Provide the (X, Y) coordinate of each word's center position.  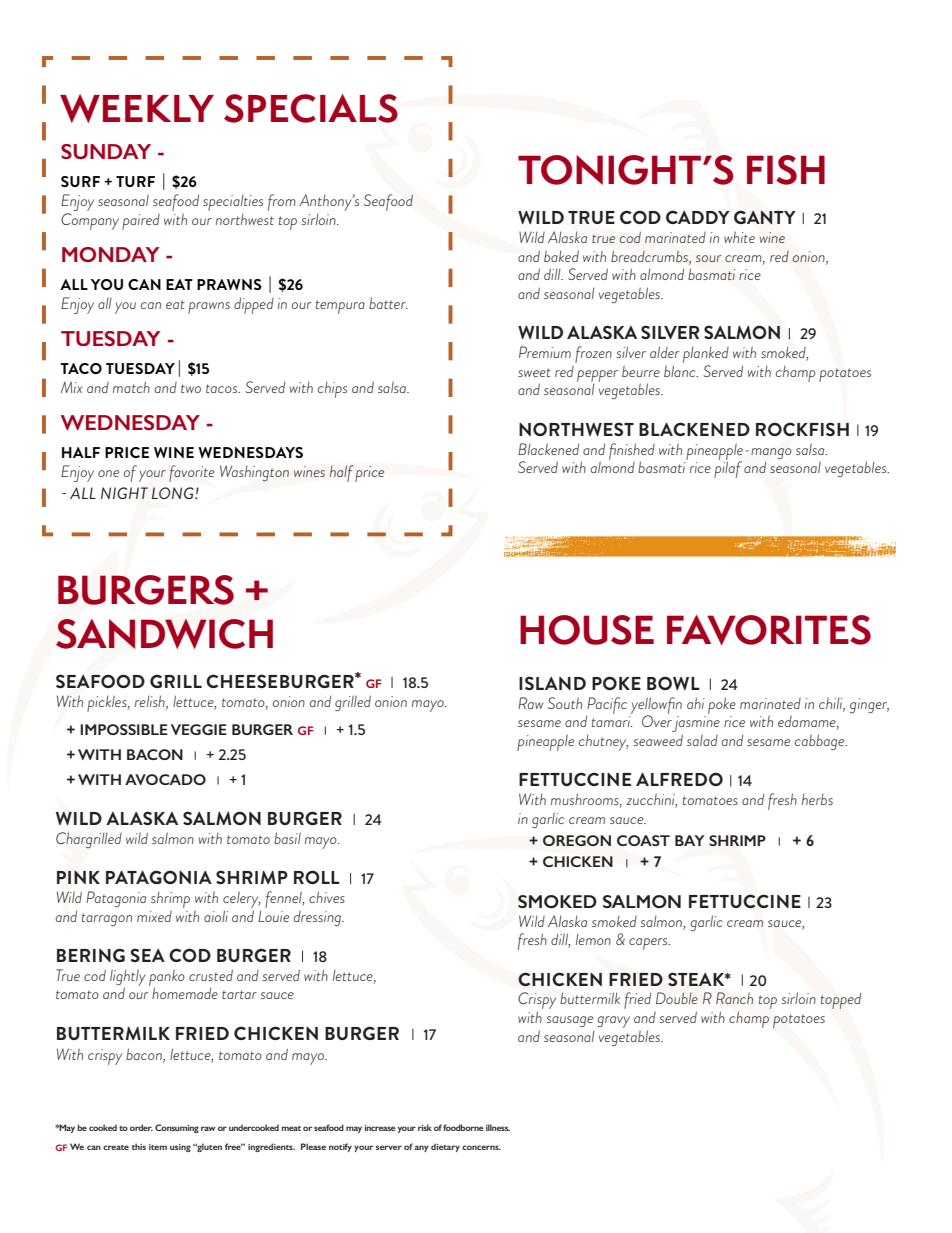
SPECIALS (311, 108)
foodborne (463, 1127)
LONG (174, 493)
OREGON (577, 840)
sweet (534, 372)
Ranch (734, 998)
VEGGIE (199, 729)
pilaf (728, 468)
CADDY (698, 217)
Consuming (177, 1128)
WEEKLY (137, 108)
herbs (817, 799)
